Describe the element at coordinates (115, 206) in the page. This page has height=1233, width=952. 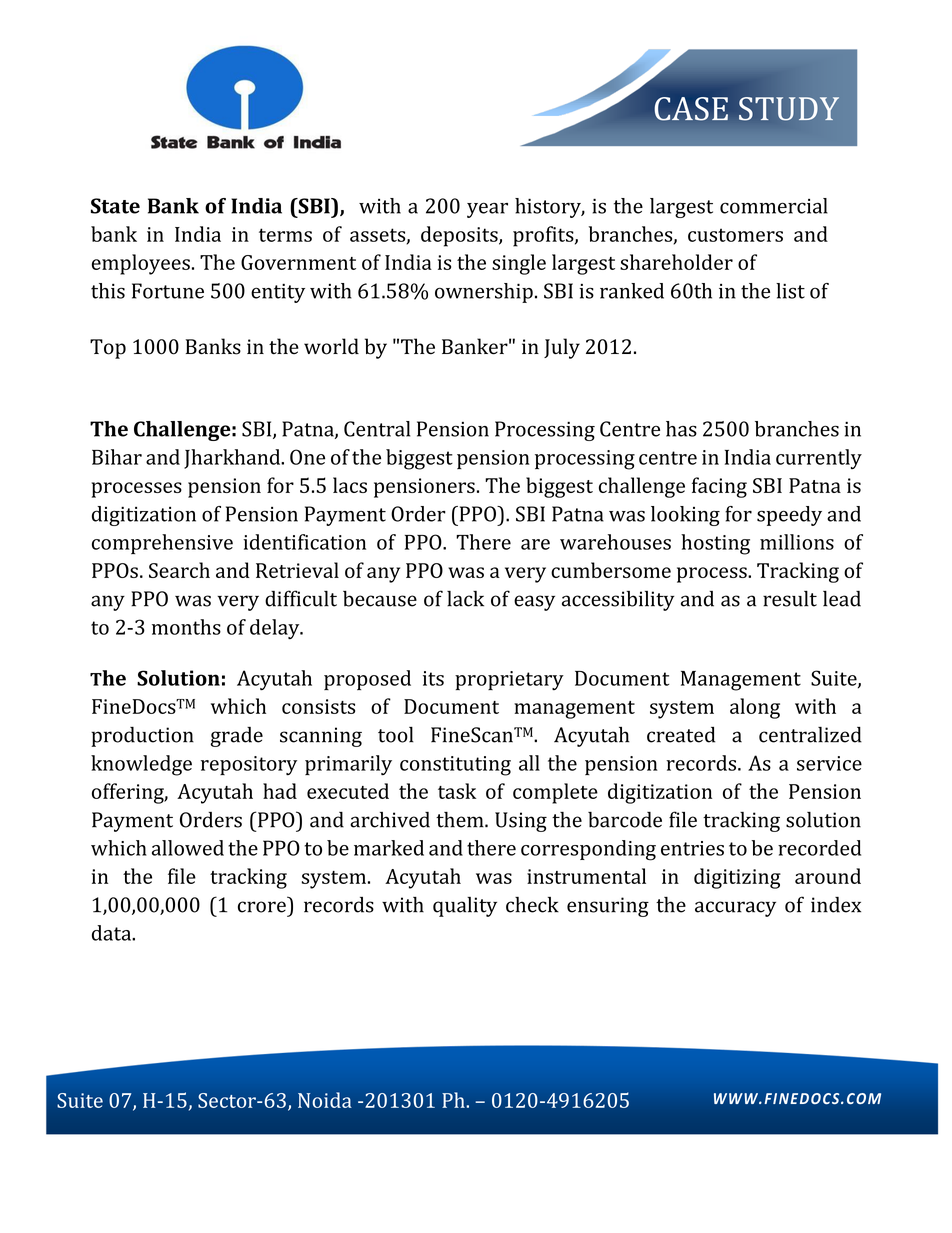
I see `State` at that location.
